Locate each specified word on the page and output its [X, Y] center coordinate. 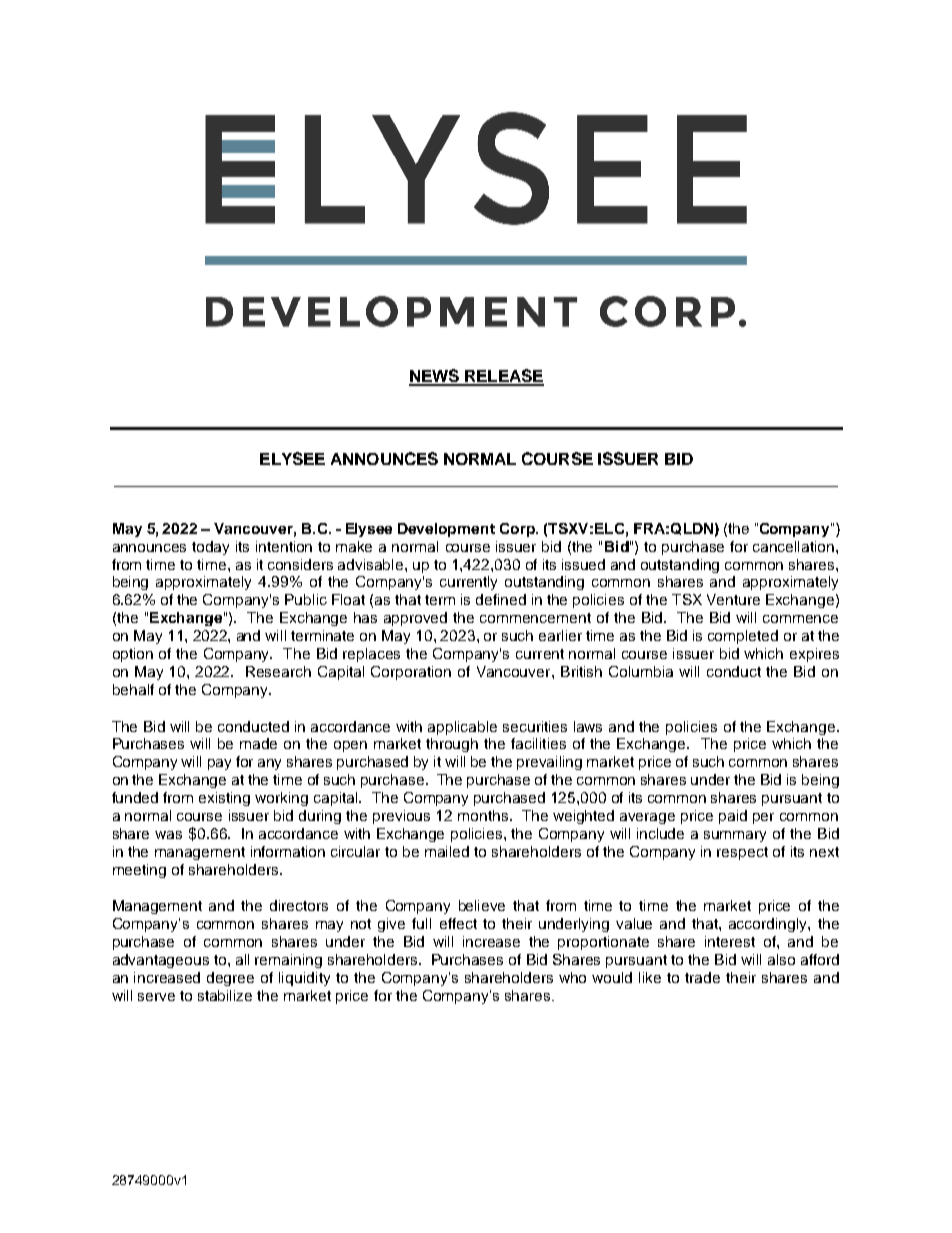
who [572, 977]
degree [230, 979]
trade [702, 977]
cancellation [795, 546]
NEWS [435, 377]
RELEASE [503, 377]
